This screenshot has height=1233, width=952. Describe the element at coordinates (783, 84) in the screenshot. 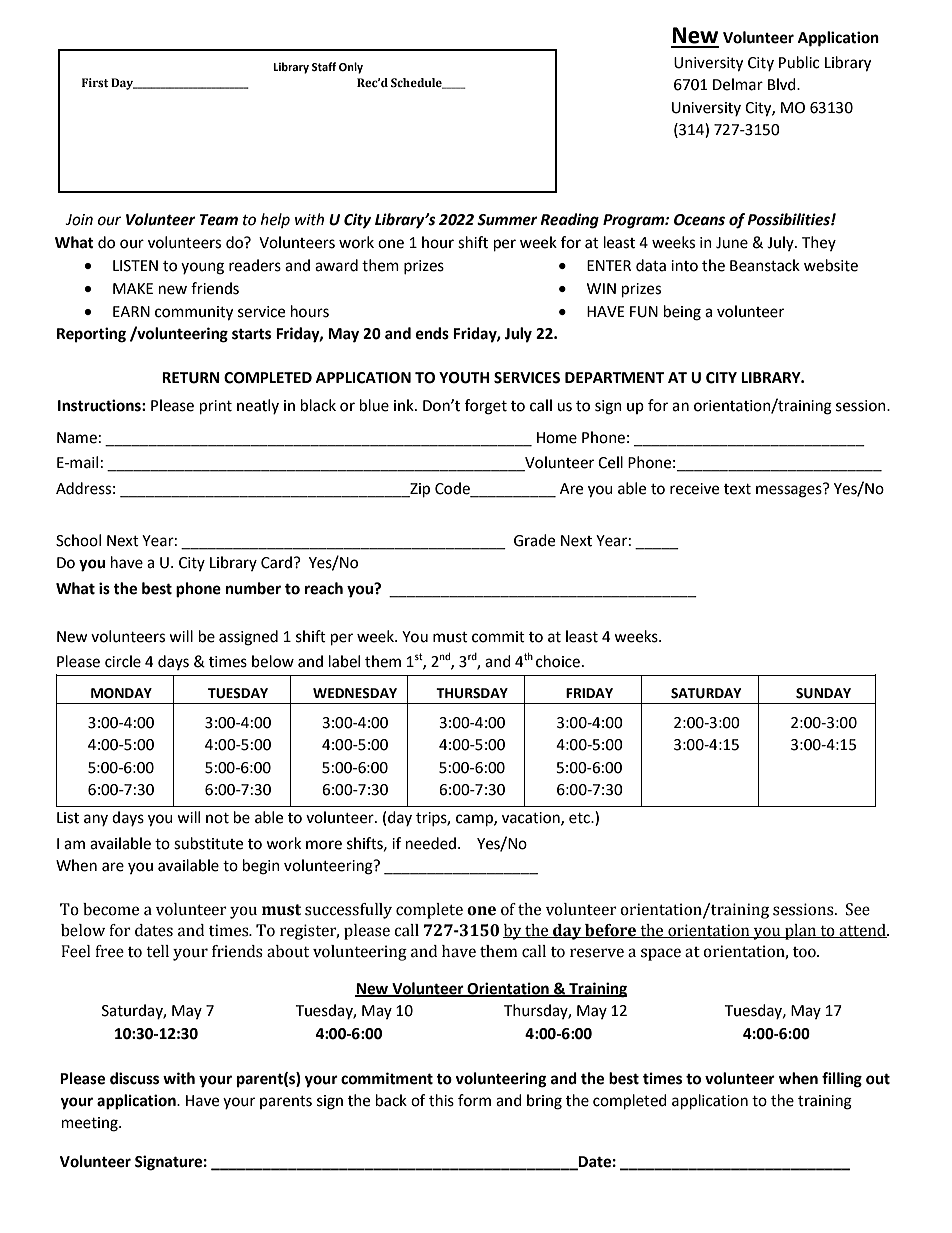

I see `Blvd` at that location.
